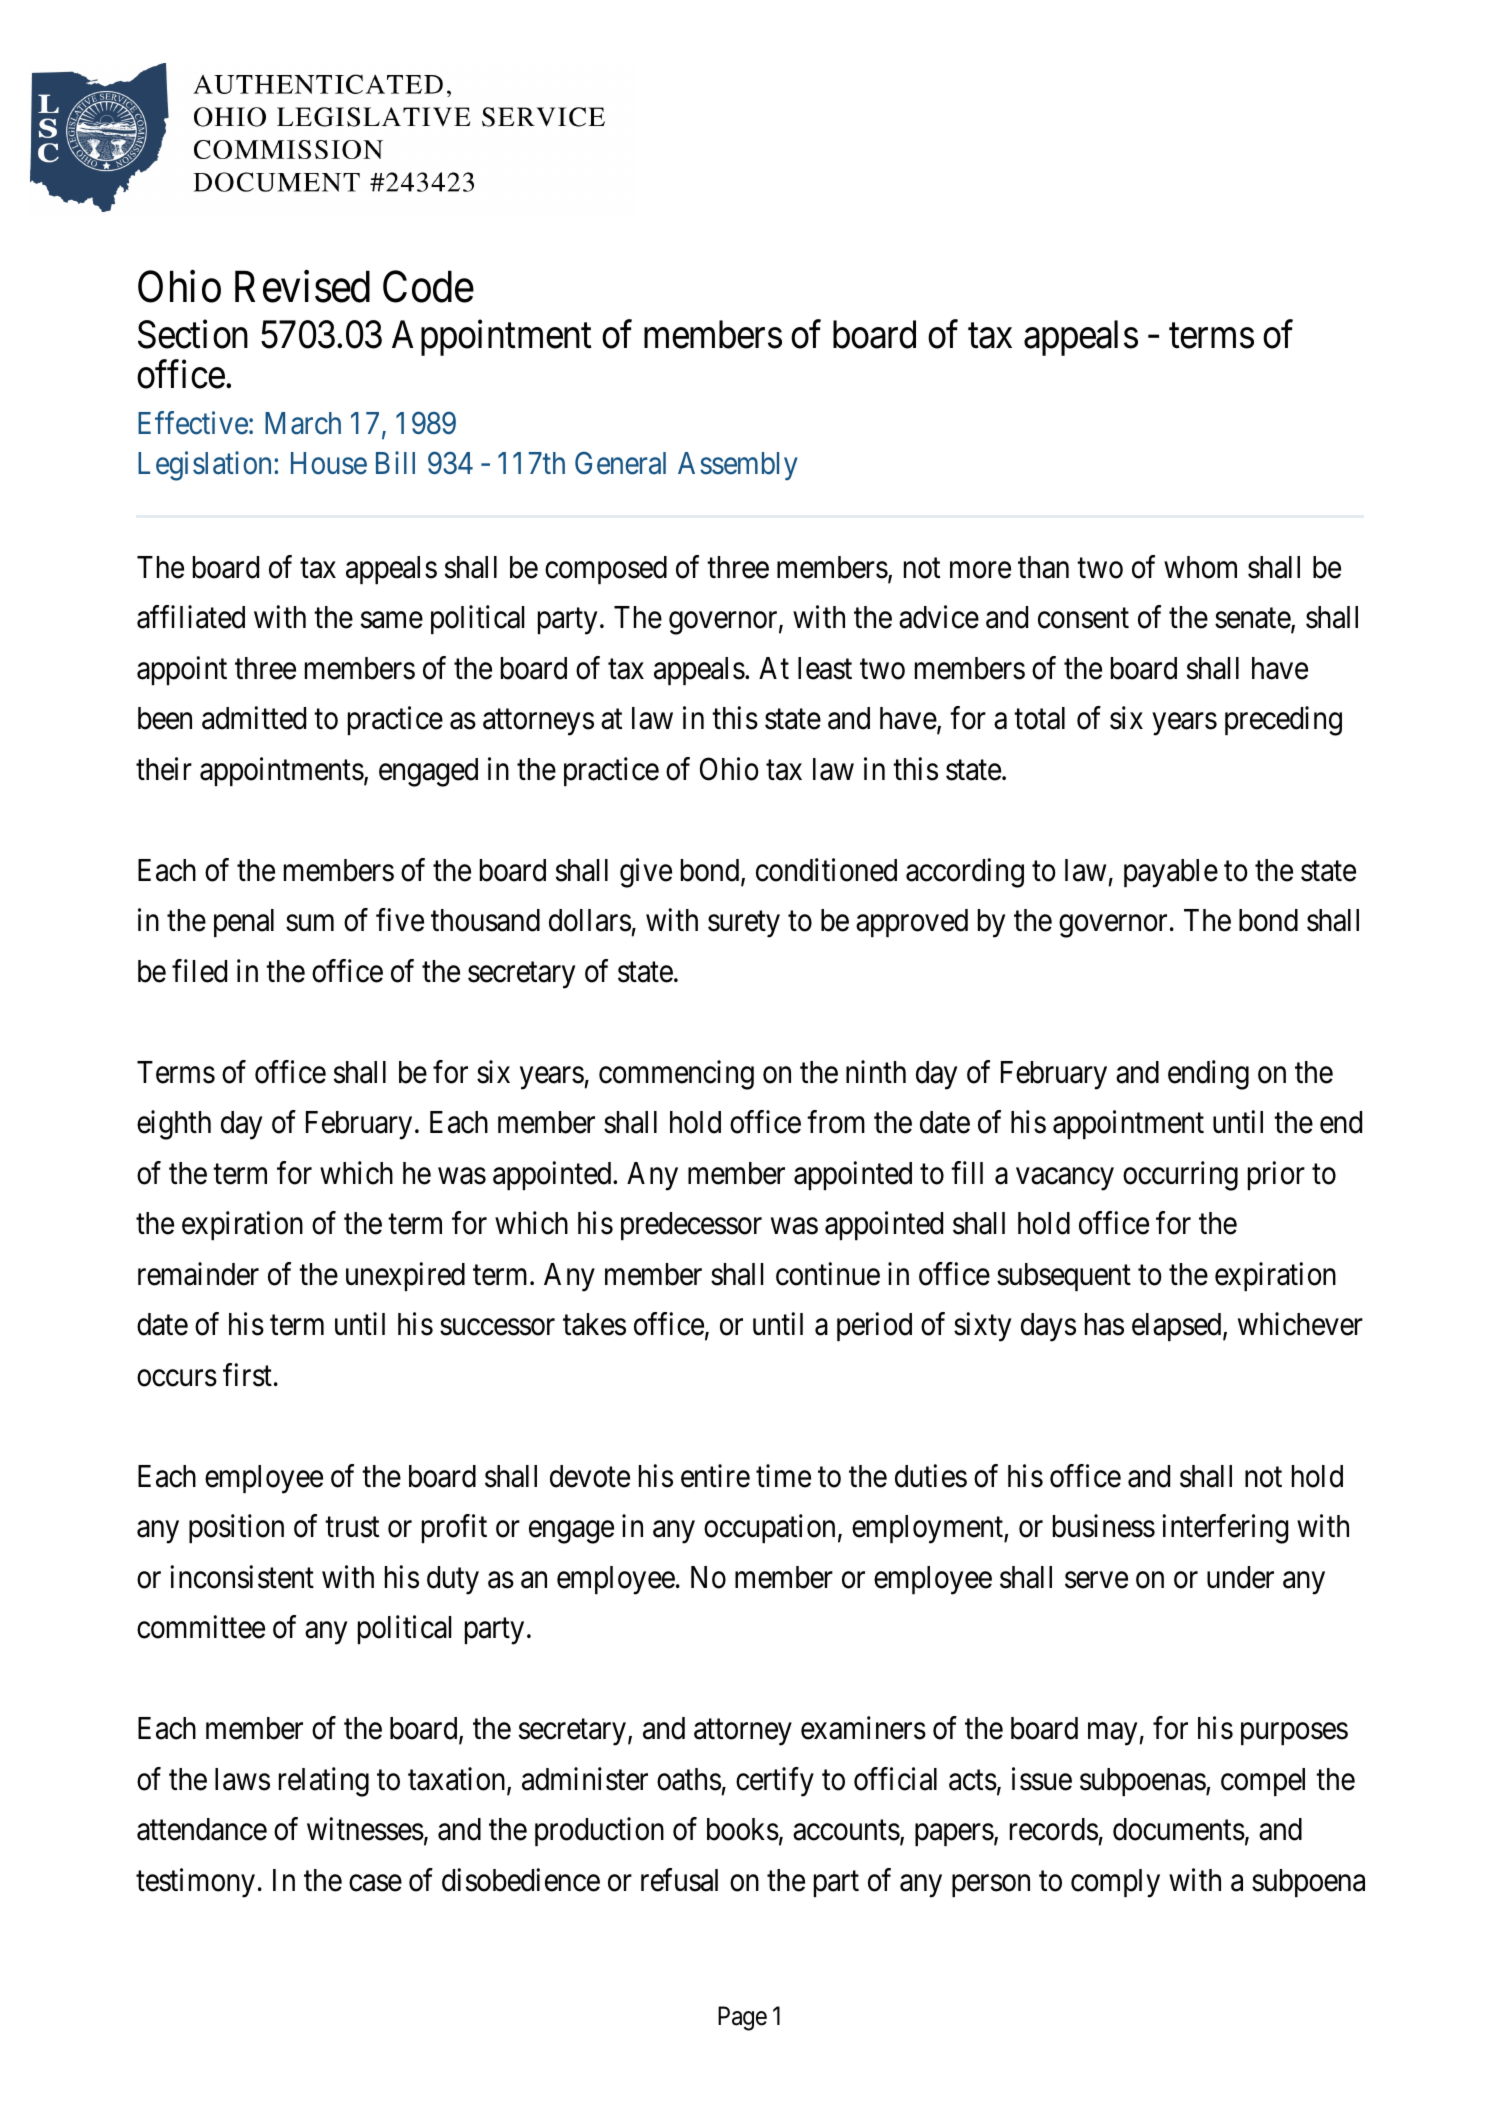 This screenshot has height=2126, width=1502. Describe the element at coordinates (1200, 567) in the screenshot. I see `whom` at that location.
